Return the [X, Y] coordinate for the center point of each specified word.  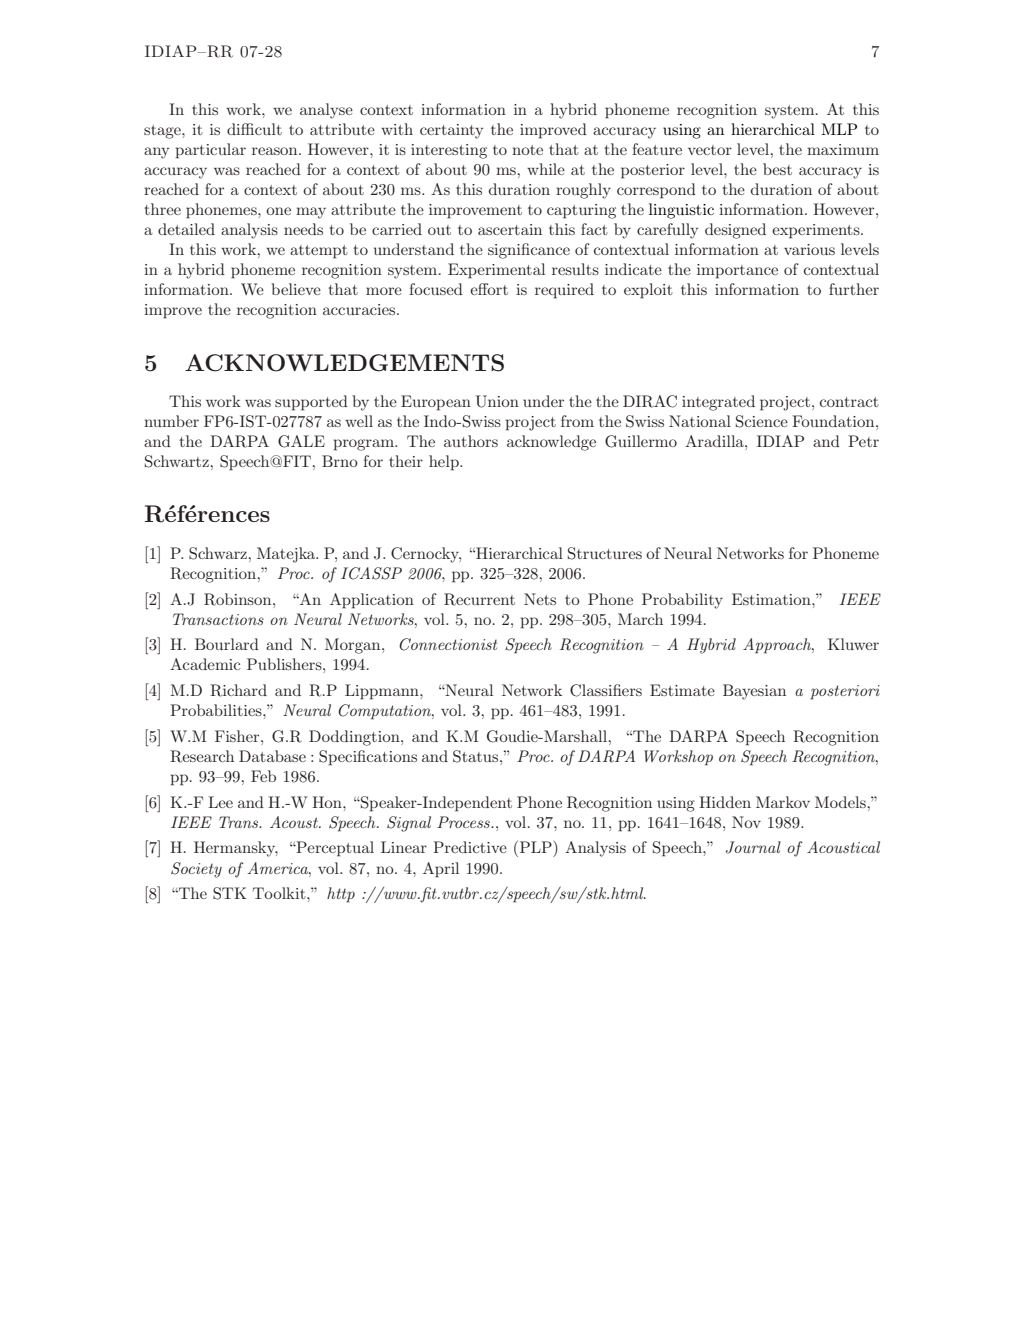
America [279, 868]
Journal [753, 847]
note [527, 150]
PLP [536, 847]
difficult [254, 129]
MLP [839, 129]
